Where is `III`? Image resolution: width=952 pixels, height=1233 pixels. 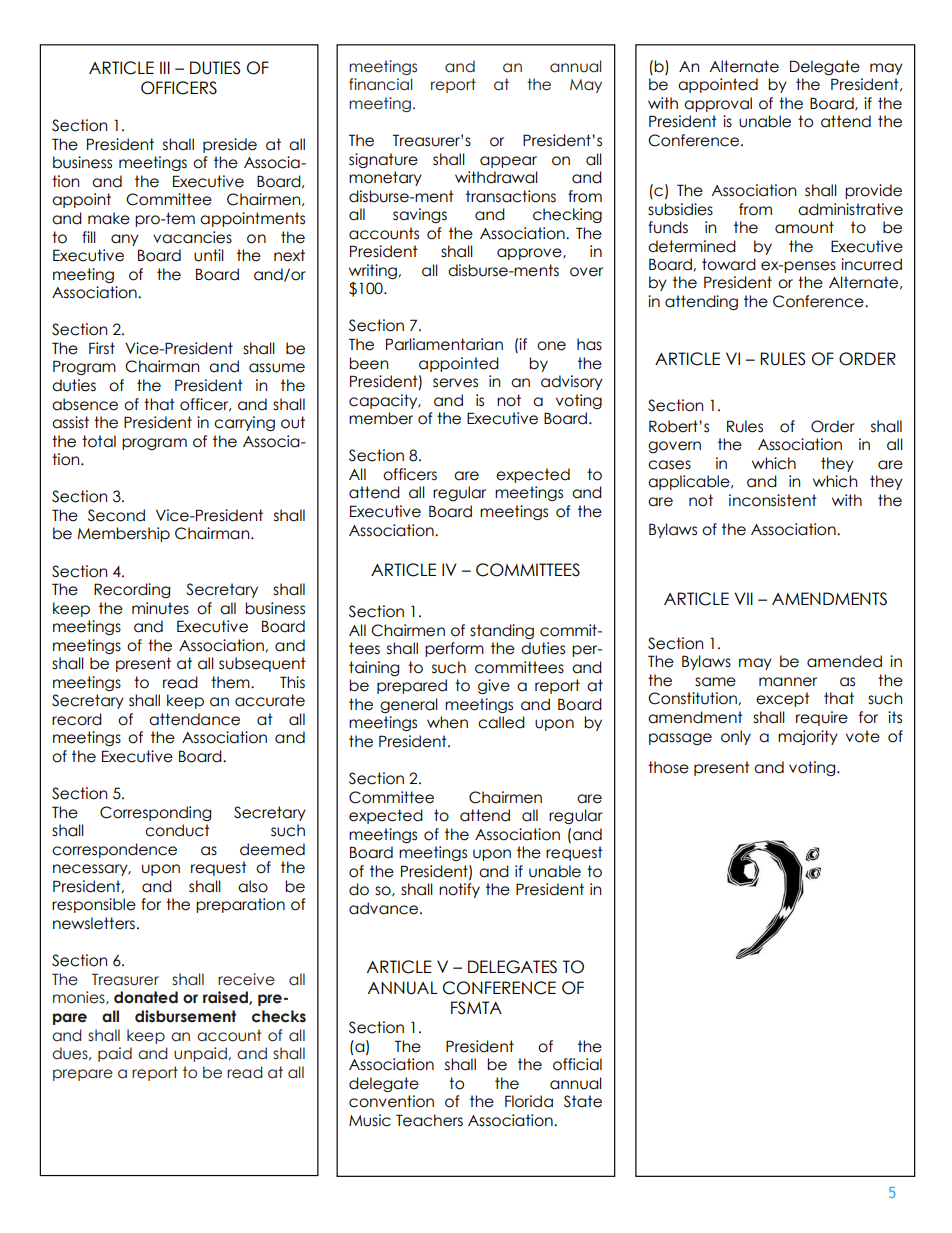 III is located at coordinates (165, 67).
